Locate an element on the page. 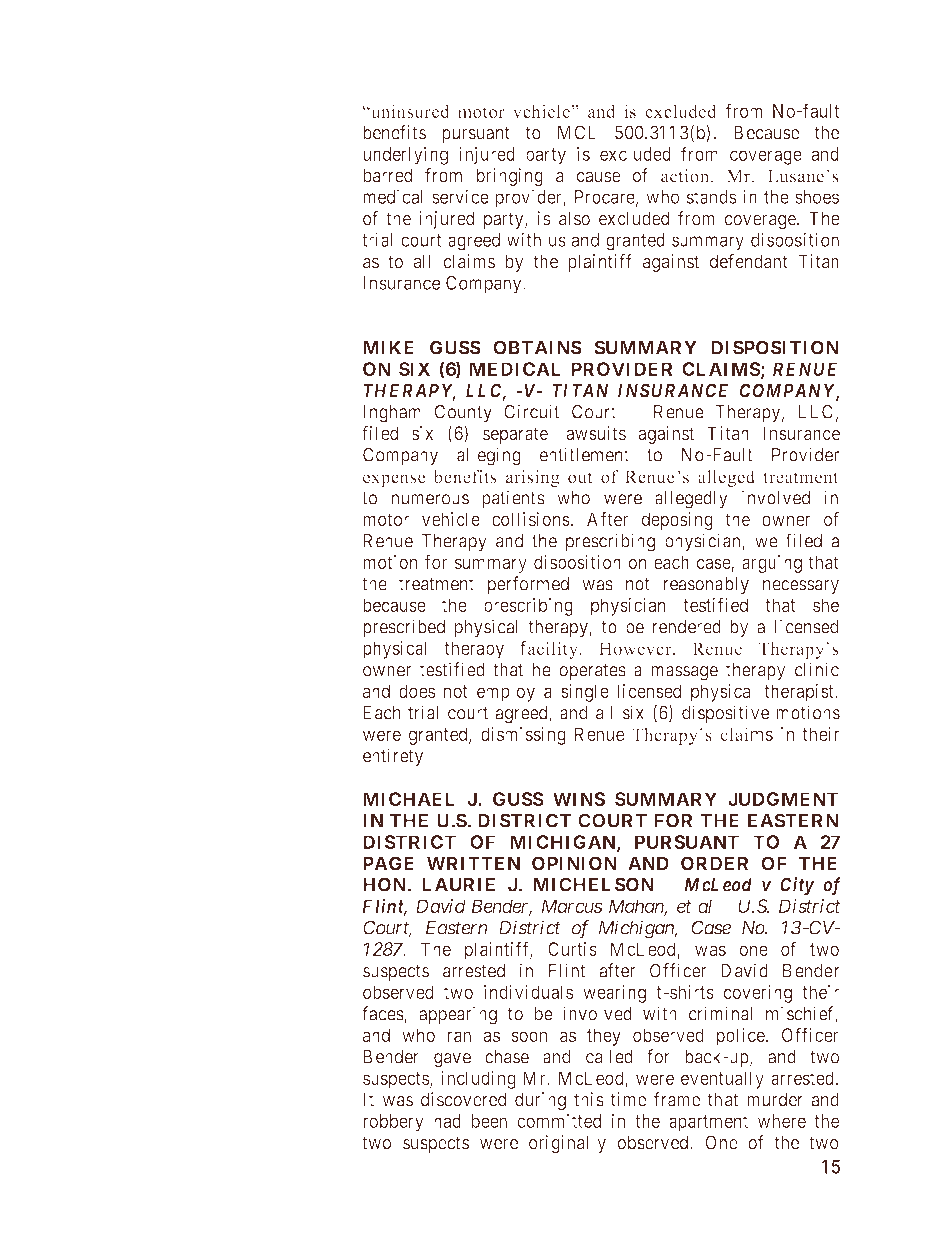 This image has width=952, height=1233. shoes is located at coordinates (817, 197).
